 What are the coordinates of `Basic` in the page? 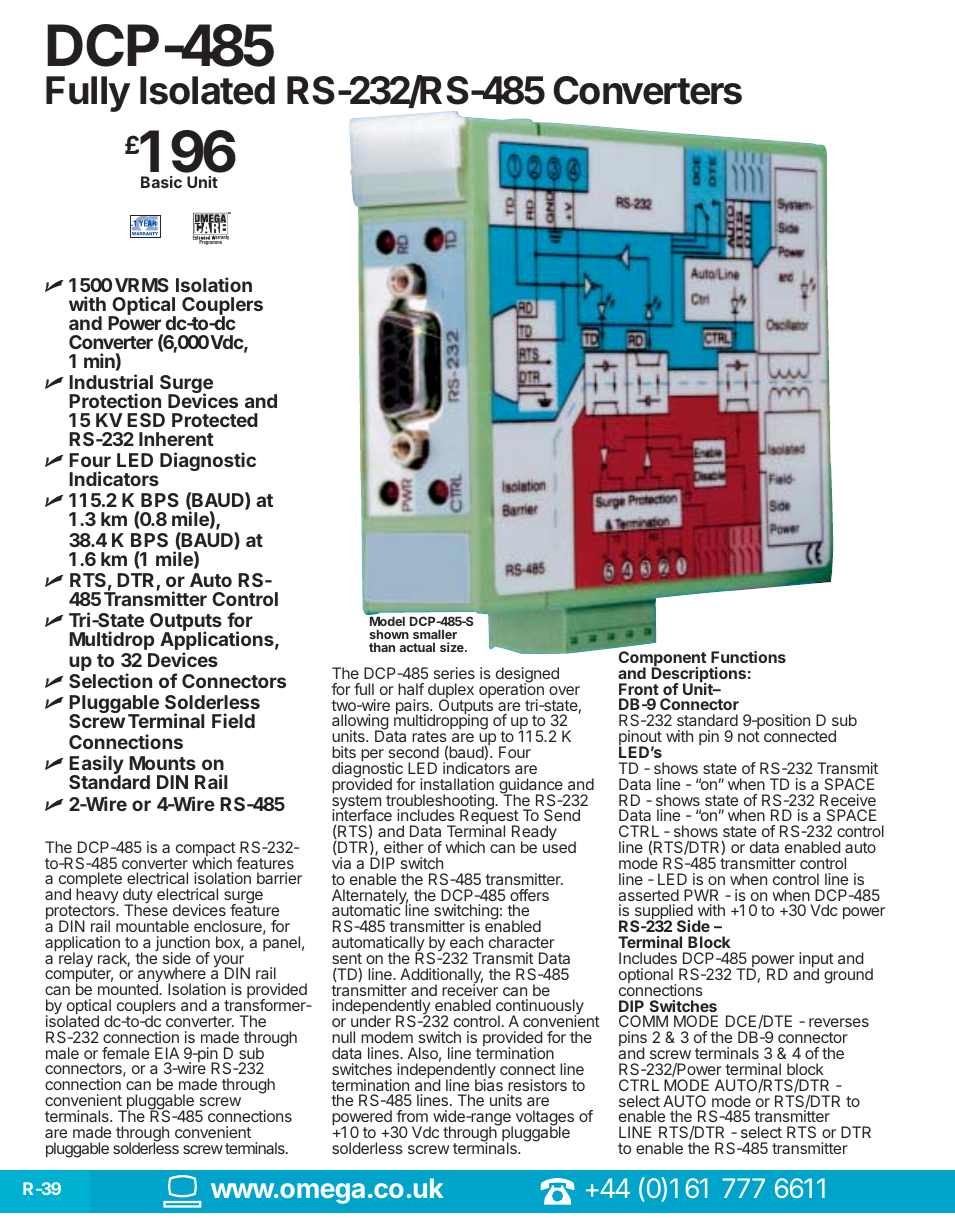 It's located at (161, 182).
